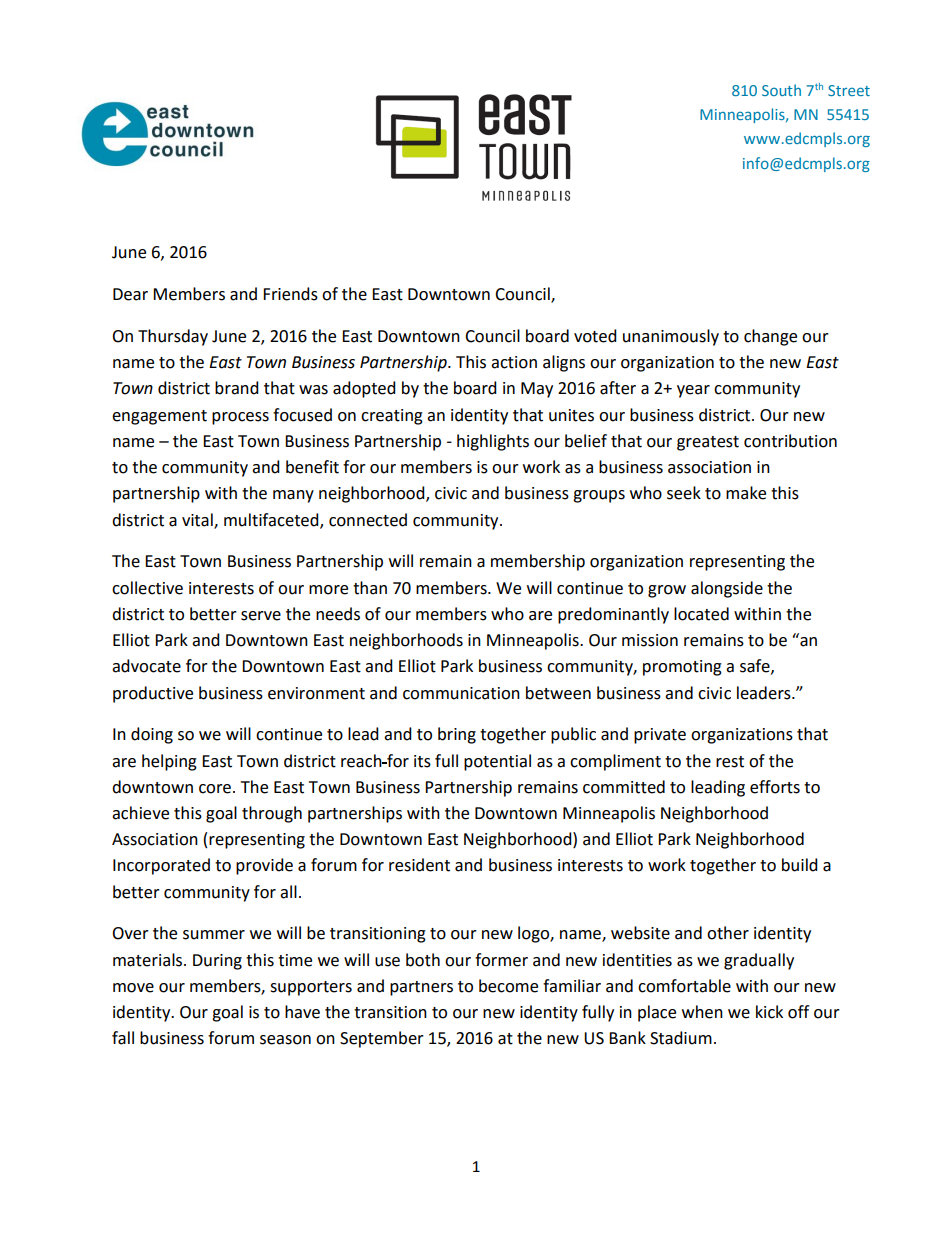 The height and width of the image is (1233, 952). I want to click on During, so click(217, 962).
